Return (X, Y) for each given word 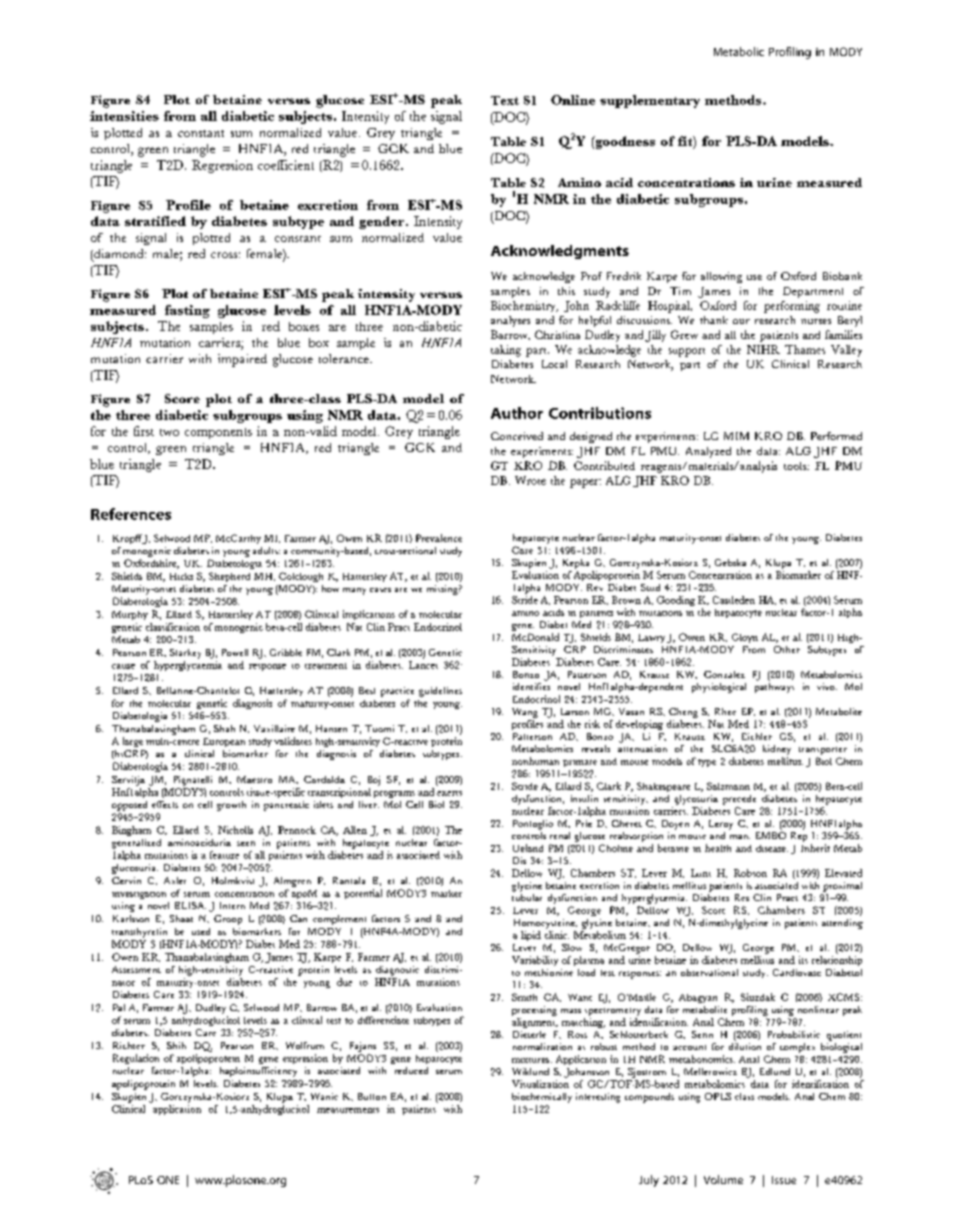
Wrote (530, 480)
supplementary (650, 101)
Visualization (540, 1084)
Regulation (136, 1059)
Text (505, 100)
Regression (222, 166)
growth (231, 806)
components (218, 433)
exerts (449, 793)
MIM (736, 436)
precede (739, 800)
